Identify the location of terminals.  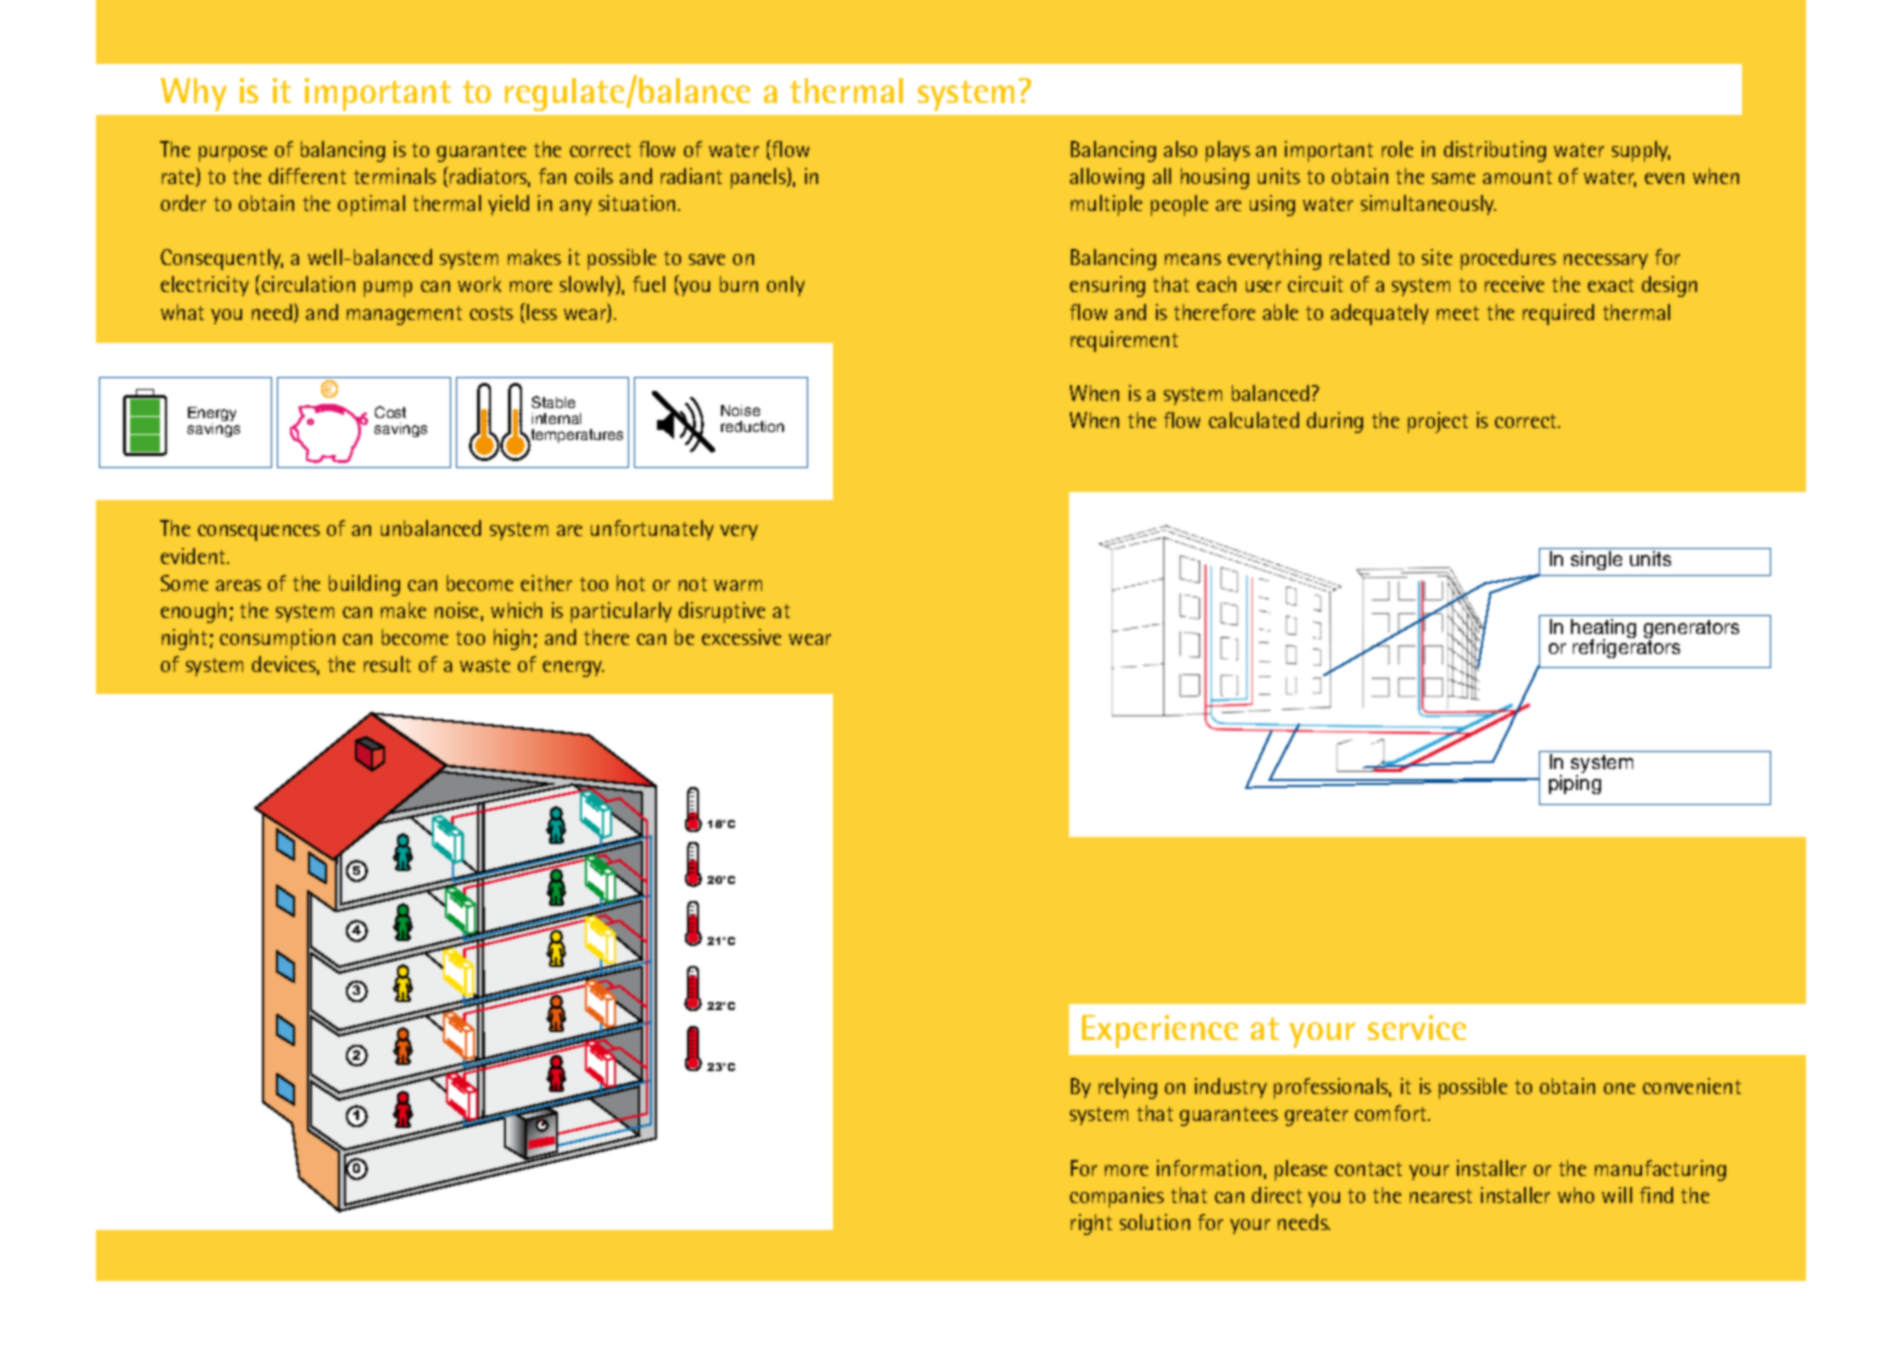
(395, 176).
